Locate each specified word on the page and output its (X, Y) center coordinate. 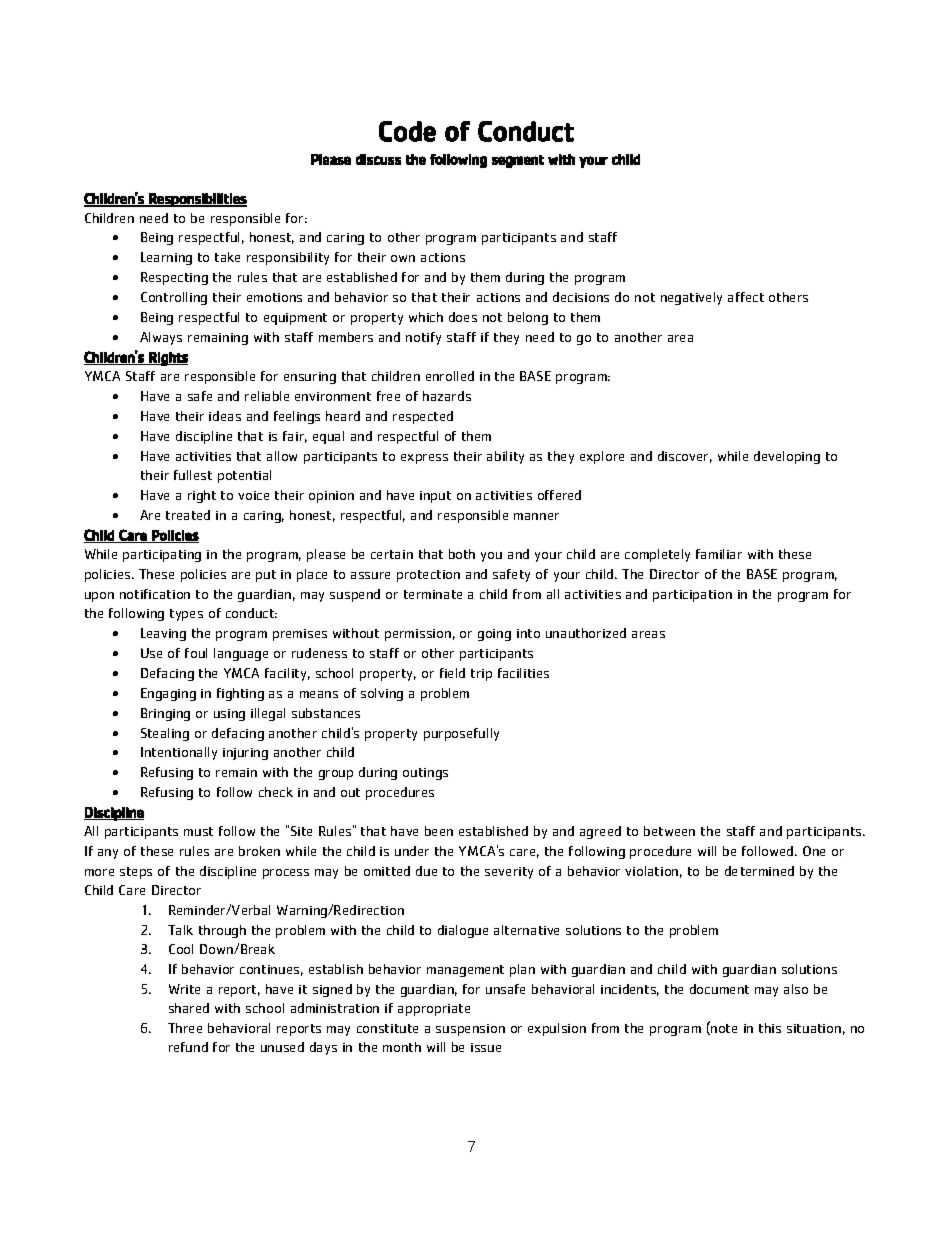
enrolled (450, 376)
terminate (433, 594)
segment (518, 161)
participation (692, 596)
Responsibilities (197, 200)
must (198, 831)
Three (185, 1028)
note (723, 1028)
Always (161, 338)
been (439, 831)
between (669, 831)
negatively (691, 298)
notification (155, 594)
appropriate (434, 1010)
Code (407, 131)
